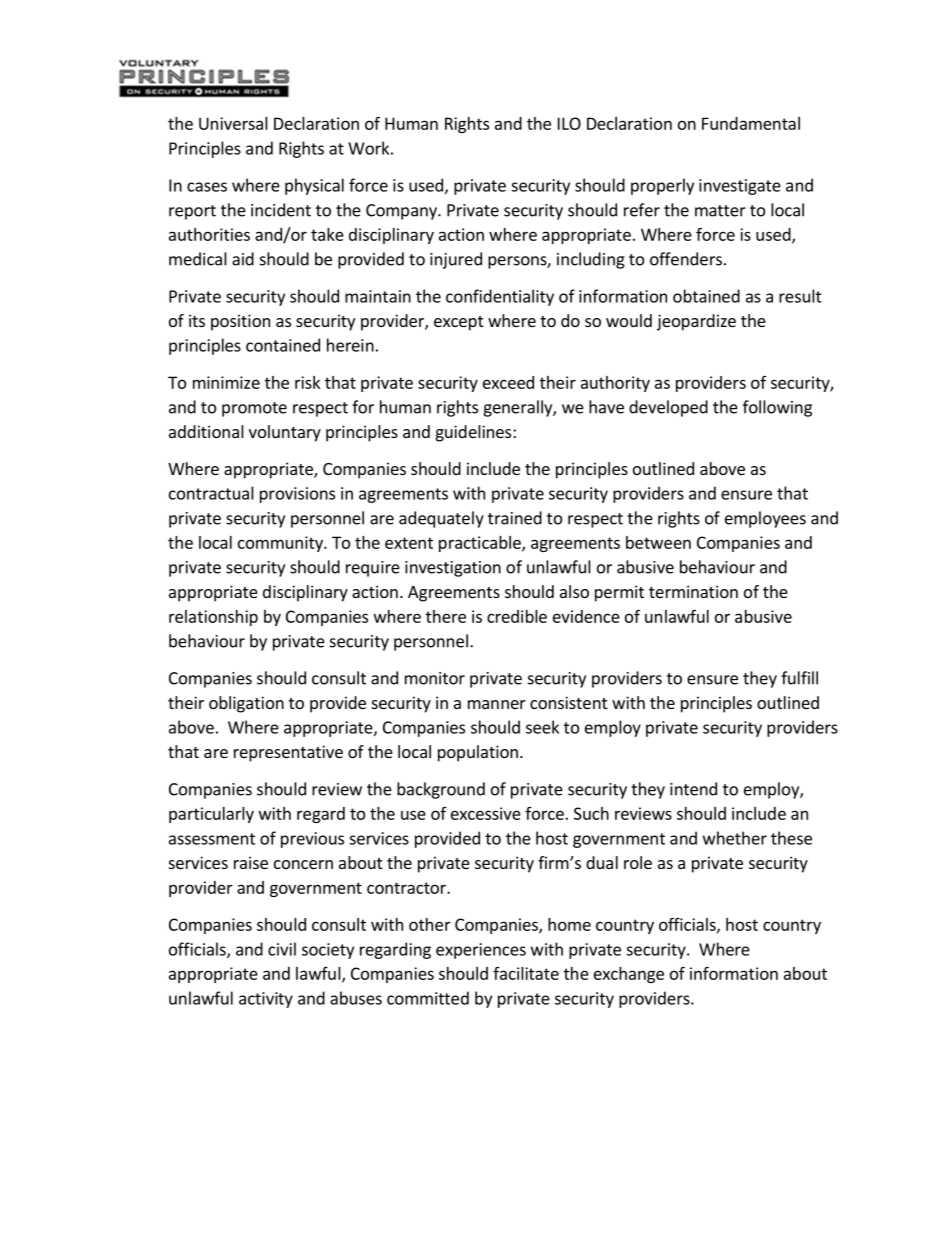  Describe the element at coordinates (481, 544) in the screenshot. I see `practicable` at that location.
